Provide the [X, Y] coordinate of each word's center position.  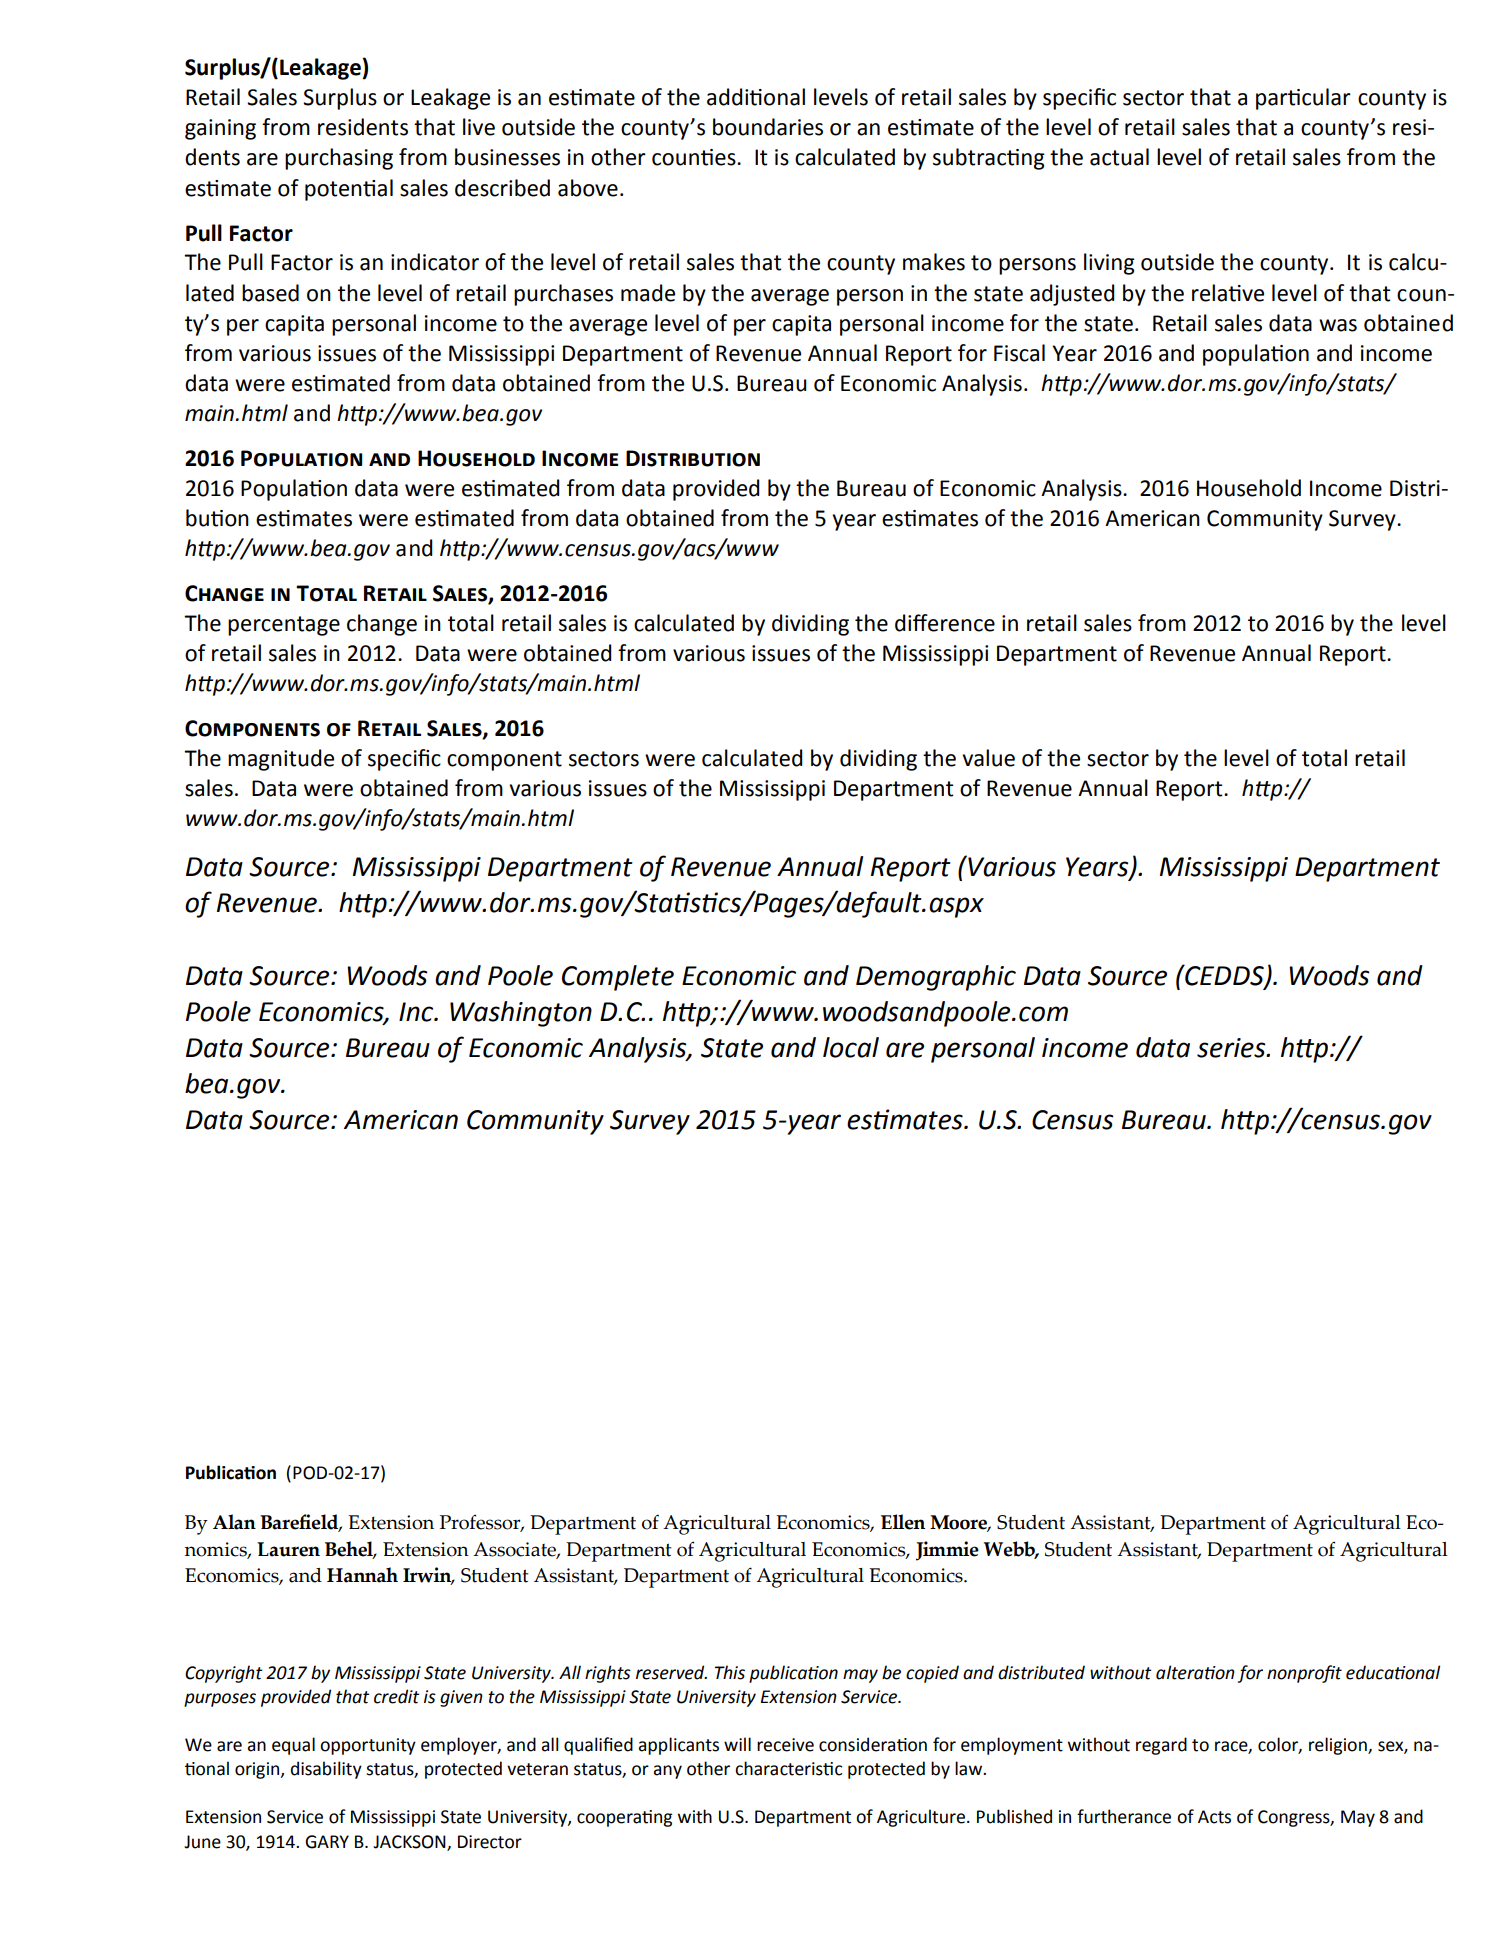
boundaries [768, 127]
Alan [234, 1522]
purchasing [339, 159]
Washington [521, 1014]
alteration [1195, 1672]
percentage [284, 626]
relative [1228, 293]
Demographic [936, 978]
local [851, 1047]
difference [945, 623]
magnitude [281, 760]
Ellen [903, 1522]
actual [1119, 157]
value [988, 758]
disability [326, 1770]
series [1232, 1048]
